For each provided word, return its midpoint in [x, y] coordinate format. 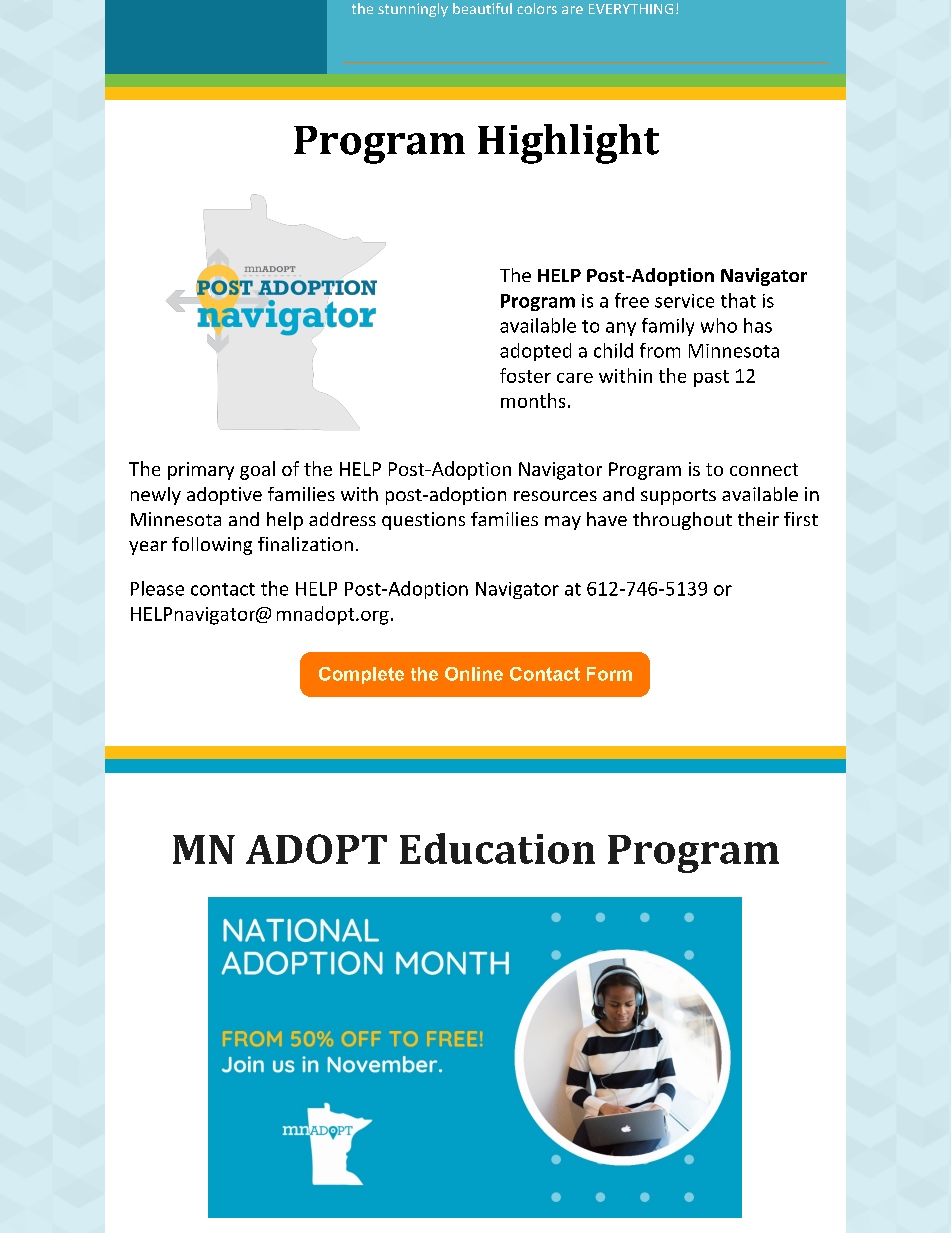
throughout [682, 521]
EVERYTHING [631, 9]
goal [257, 470]
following [212, 546]
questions [423, 521]
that [738, 300]
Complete [361, 675]
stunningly [413, 10]
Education [497, 848]
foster [525, 375]
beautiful [482, 8]
